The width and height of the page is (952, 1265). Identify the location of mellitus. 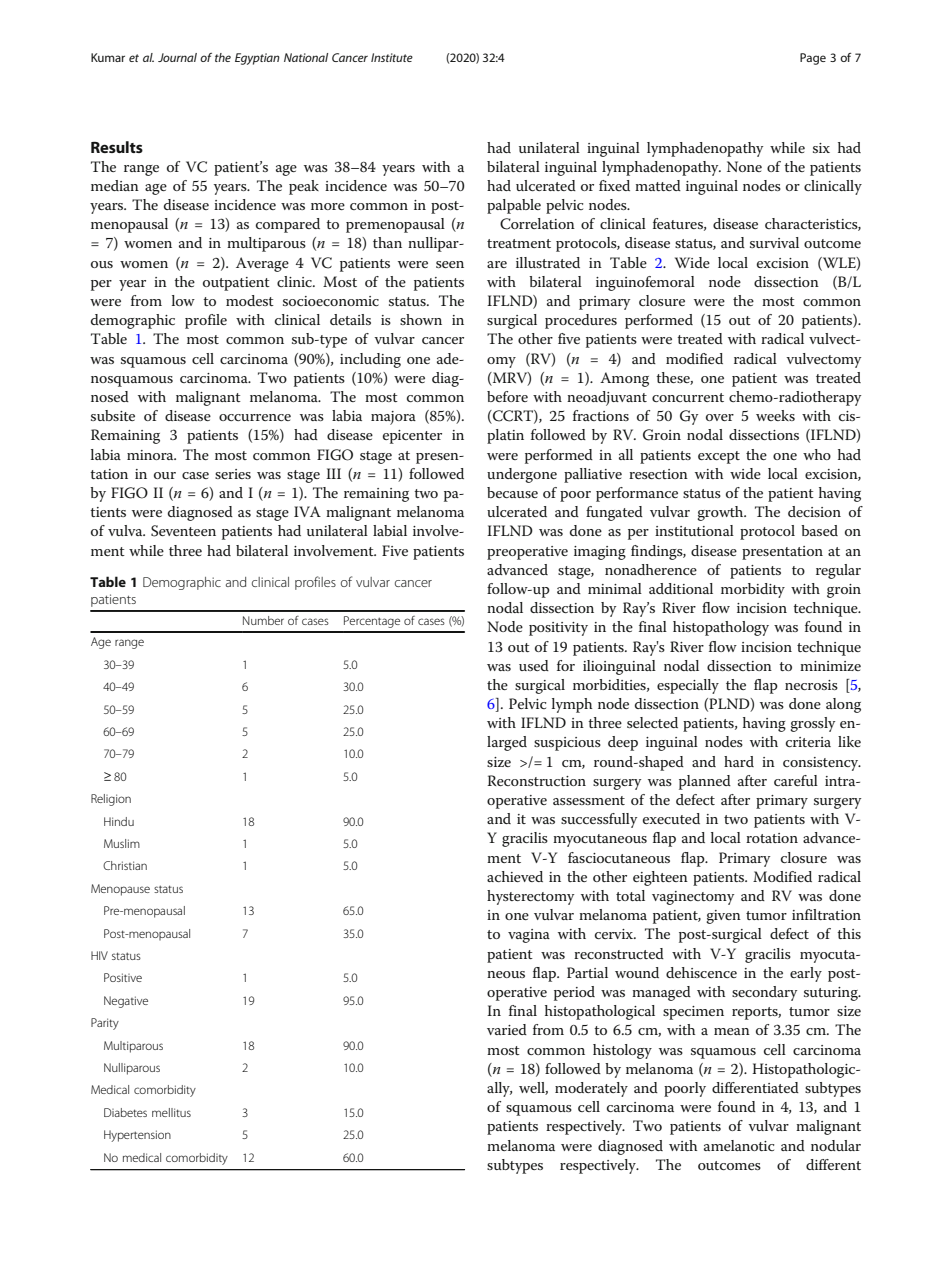
(171, 1112).
